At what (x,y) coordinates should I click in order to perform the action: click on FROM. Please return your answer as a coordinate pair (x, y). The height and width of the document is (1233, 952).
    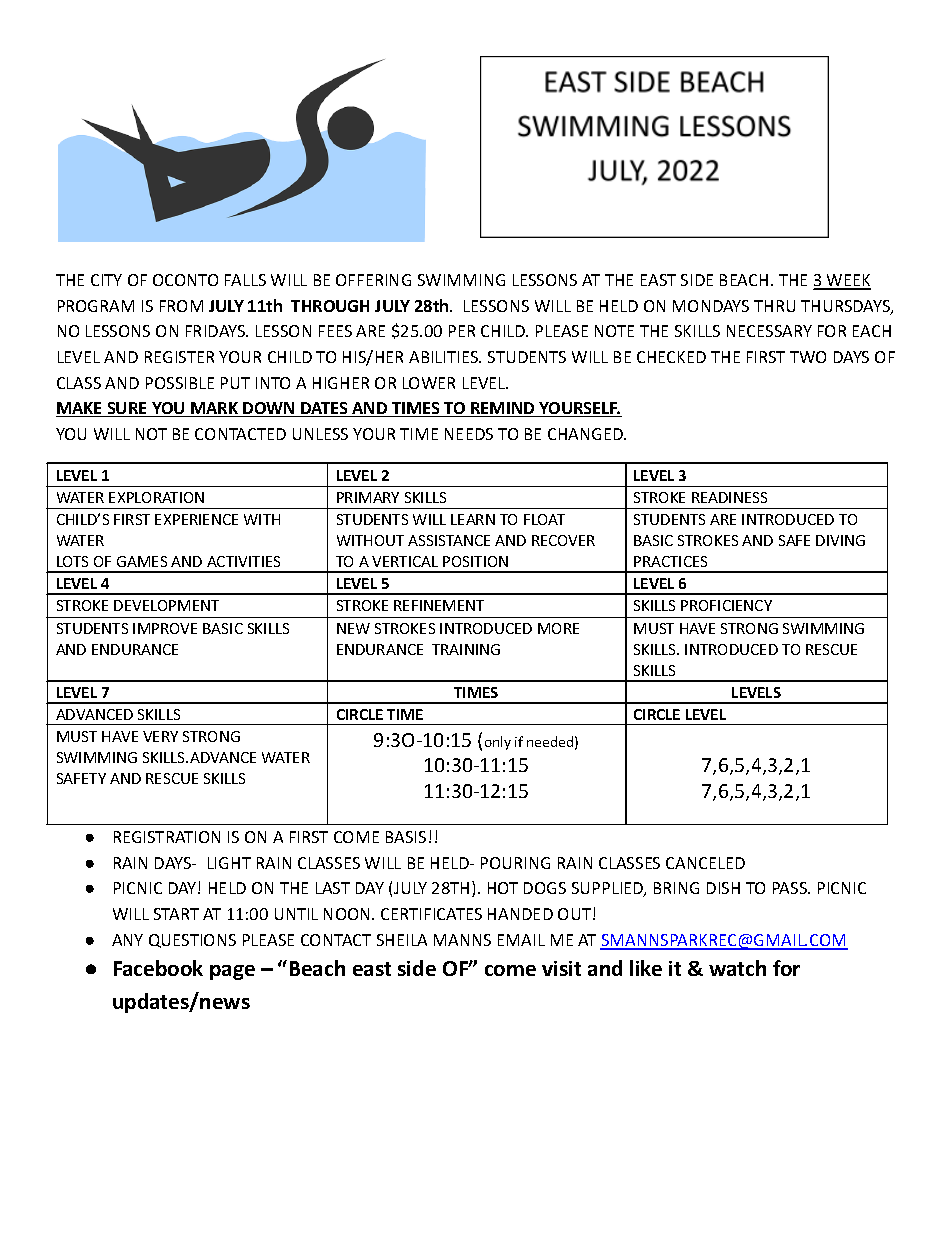
    Looking at the image, I should click on (181, 306).
